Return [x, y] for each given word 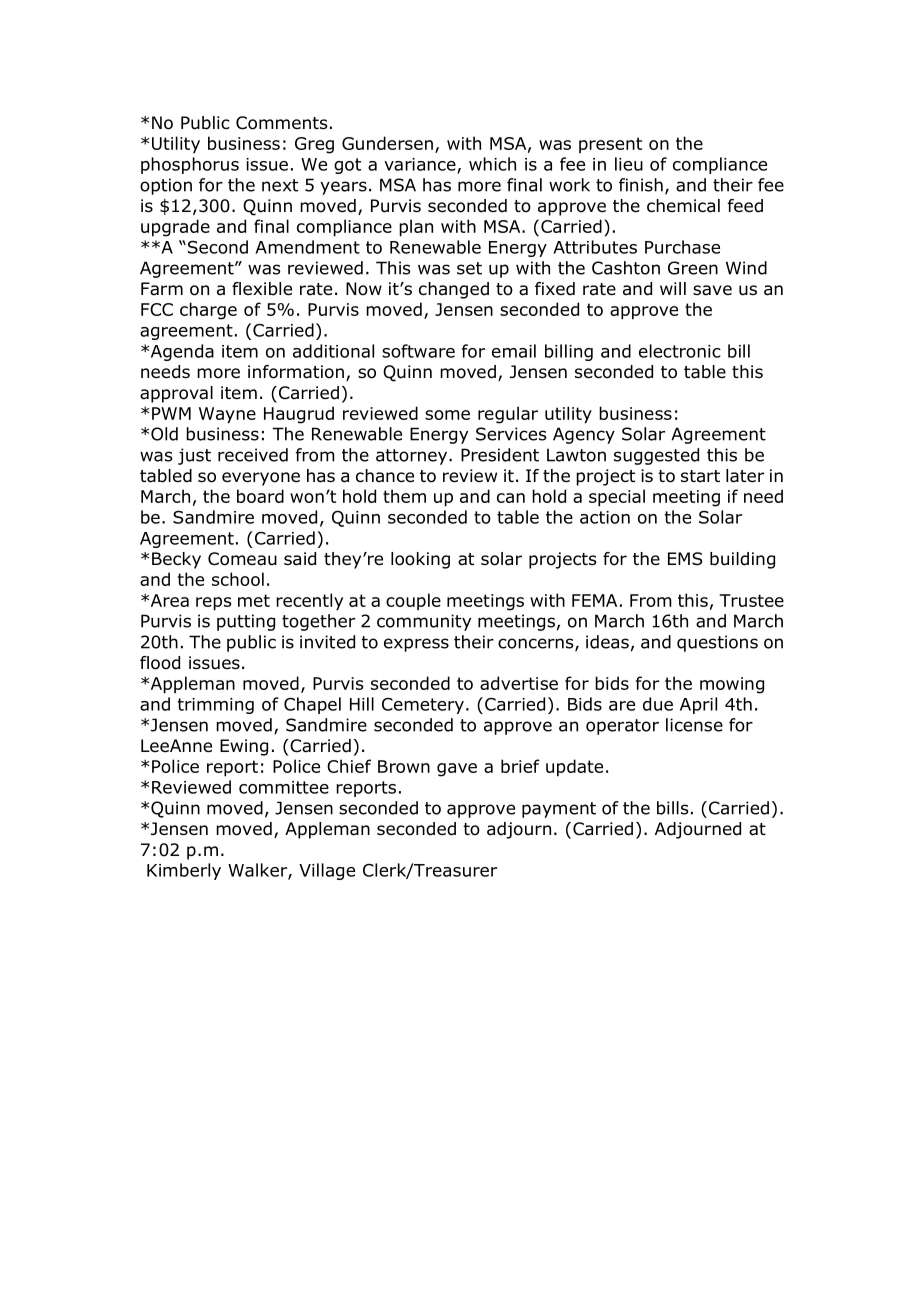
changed [454, 290]
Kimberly [184, 871]
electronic [680, 351]
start [700, 476]
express [416, 645]
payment [559, 810]
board [260, 496]
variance [421, 165]
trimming [215, 706]
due [658, 704]
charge [208, 311]
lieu [629, 164]
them [404, 496]
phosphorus [190, 165]
